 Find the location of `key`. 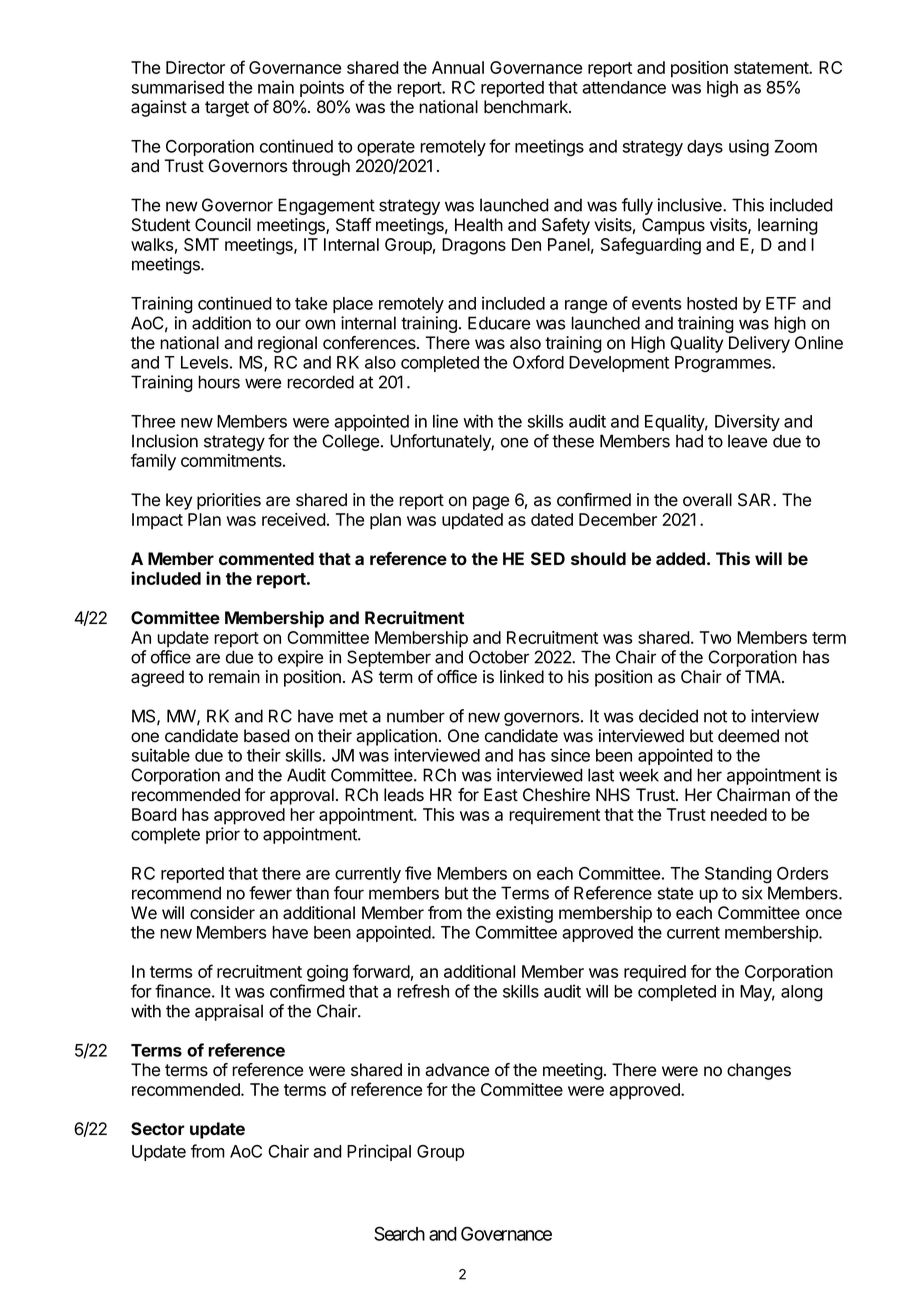

key is located at coordinates (179, 501).
